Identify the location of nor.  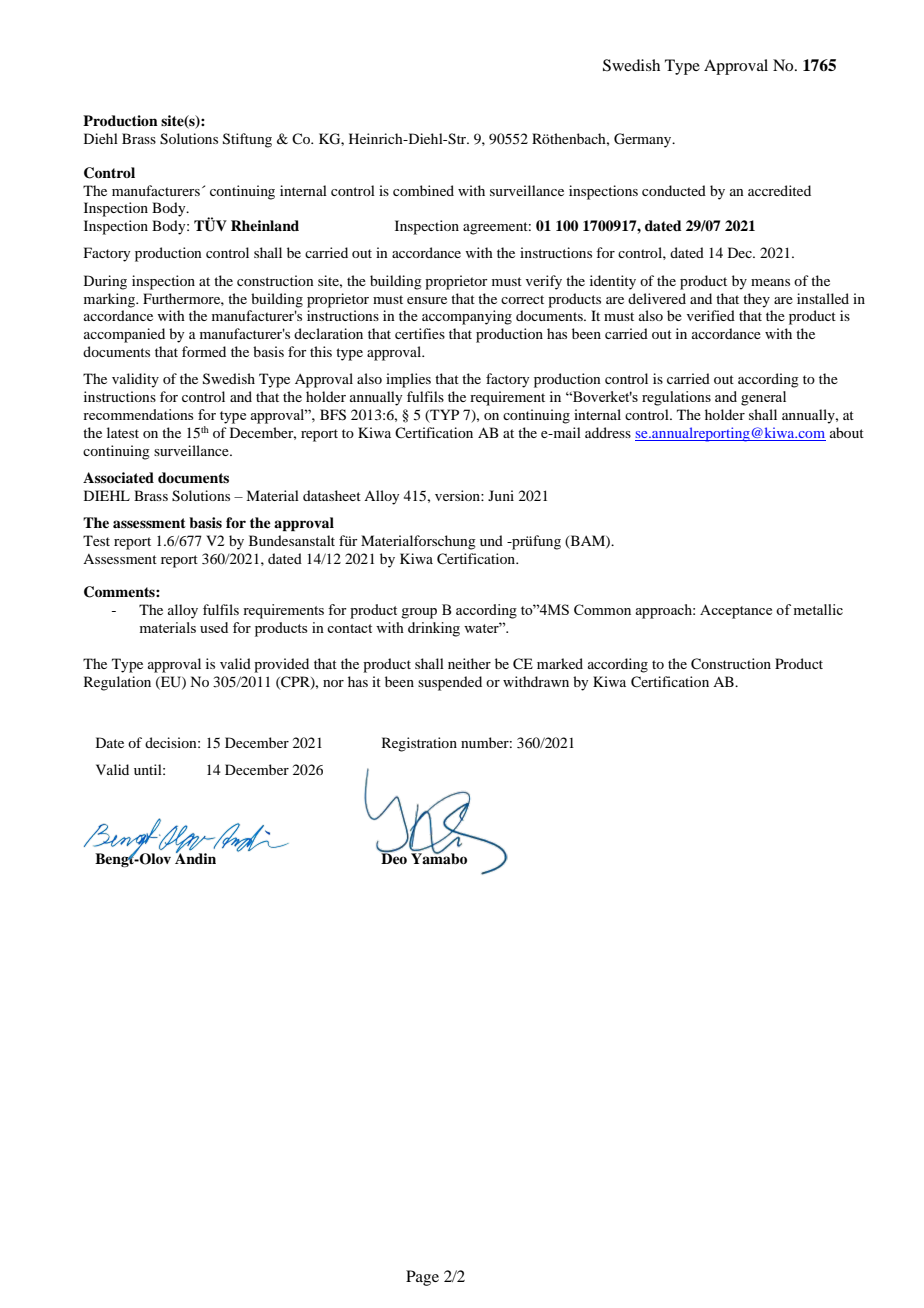
(333, 683).
